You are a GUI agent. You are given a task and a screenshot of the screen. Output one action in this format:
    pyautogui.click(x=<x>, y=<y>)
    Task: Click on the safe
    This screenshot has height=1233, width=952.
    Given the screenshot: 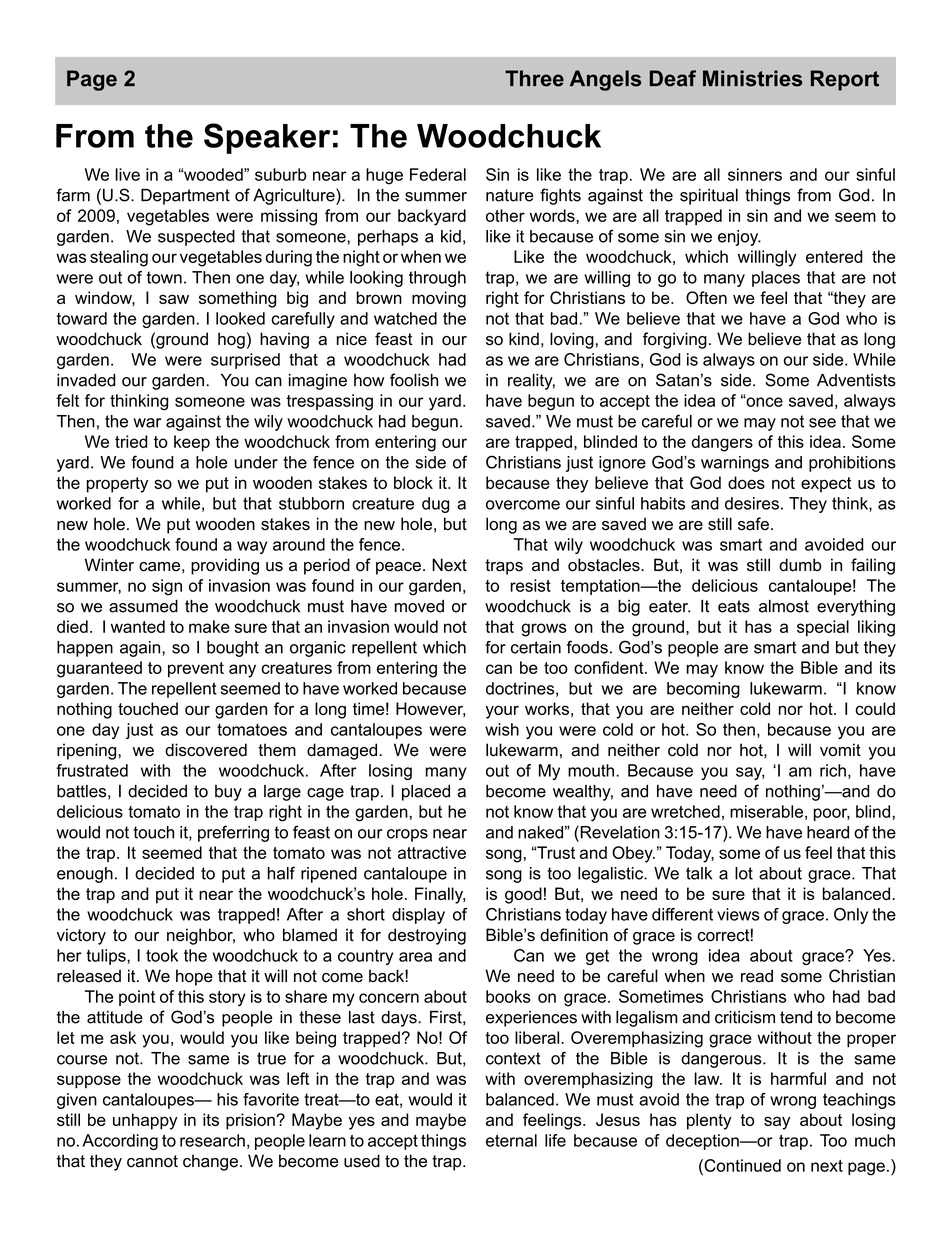 What is the action you would take?
    pyautogui.click(x=753, y=524)
